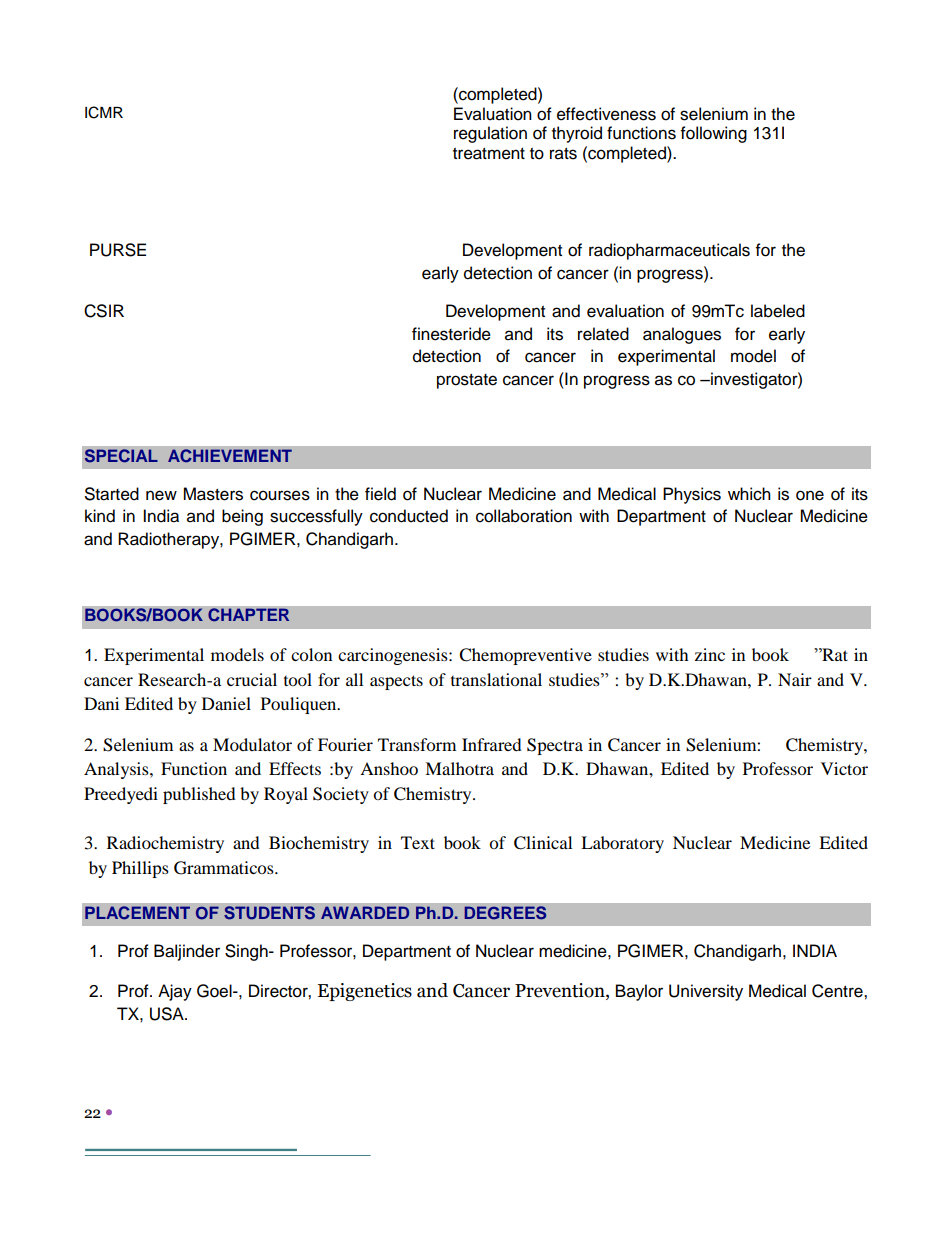 This screenshot has width=952, height=1233. What do you see at coordinates (467, 381) in the screenshot?
I see `prostate` at bounding box center [467, 381].
